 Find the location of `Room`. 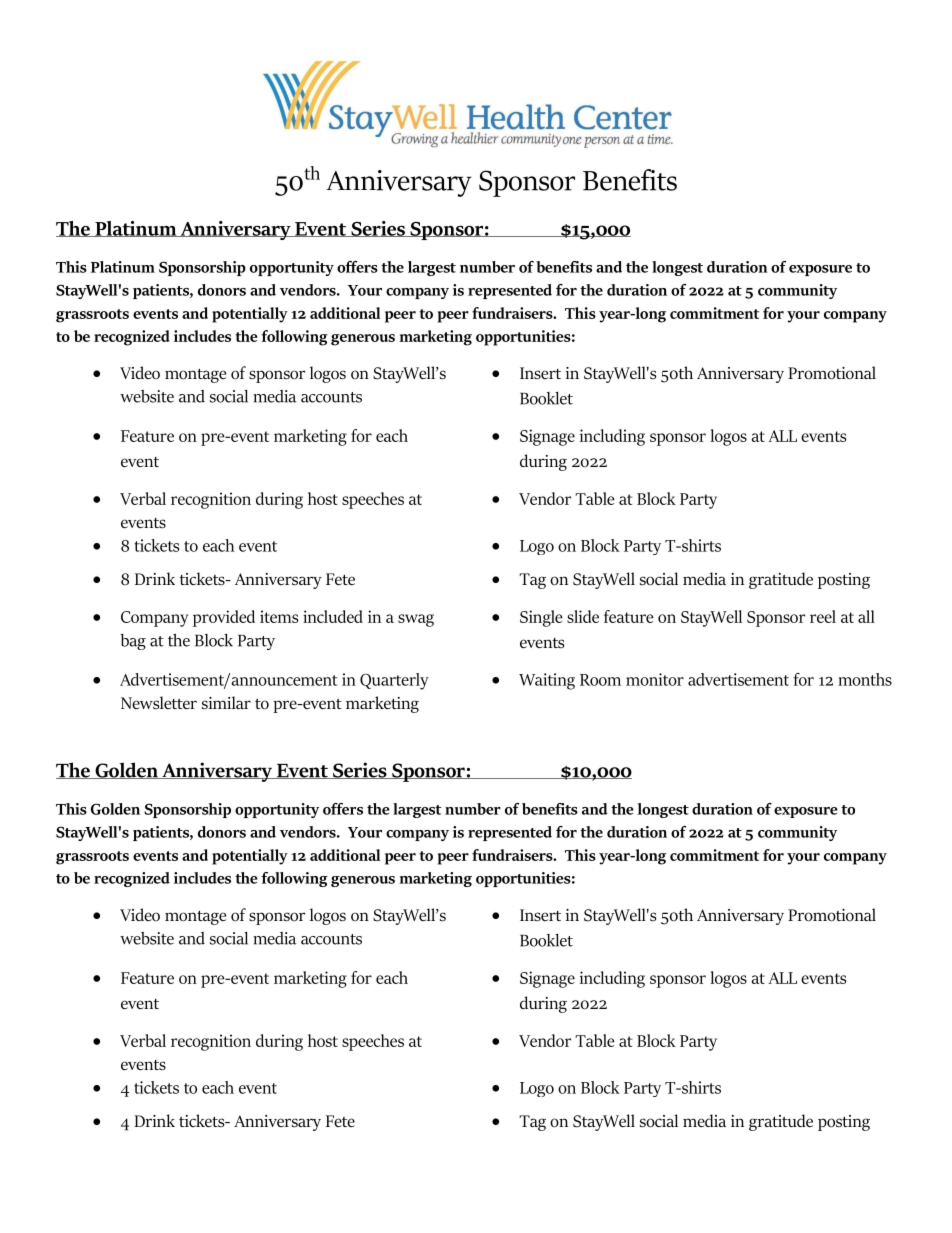

Room is located at coordinates (600, 680).
